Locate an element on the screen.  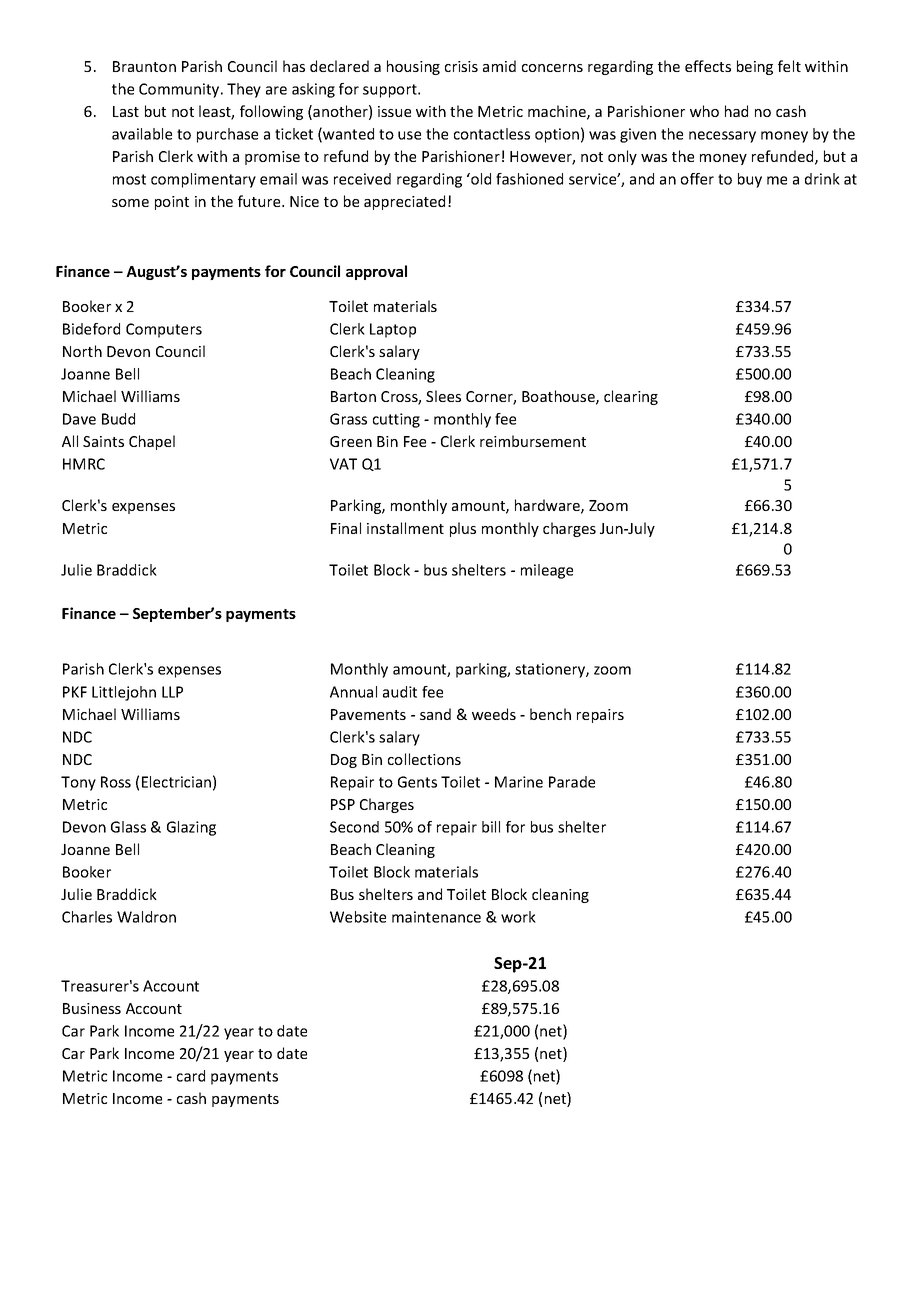
LLP is located at coordinates (172, 692).
